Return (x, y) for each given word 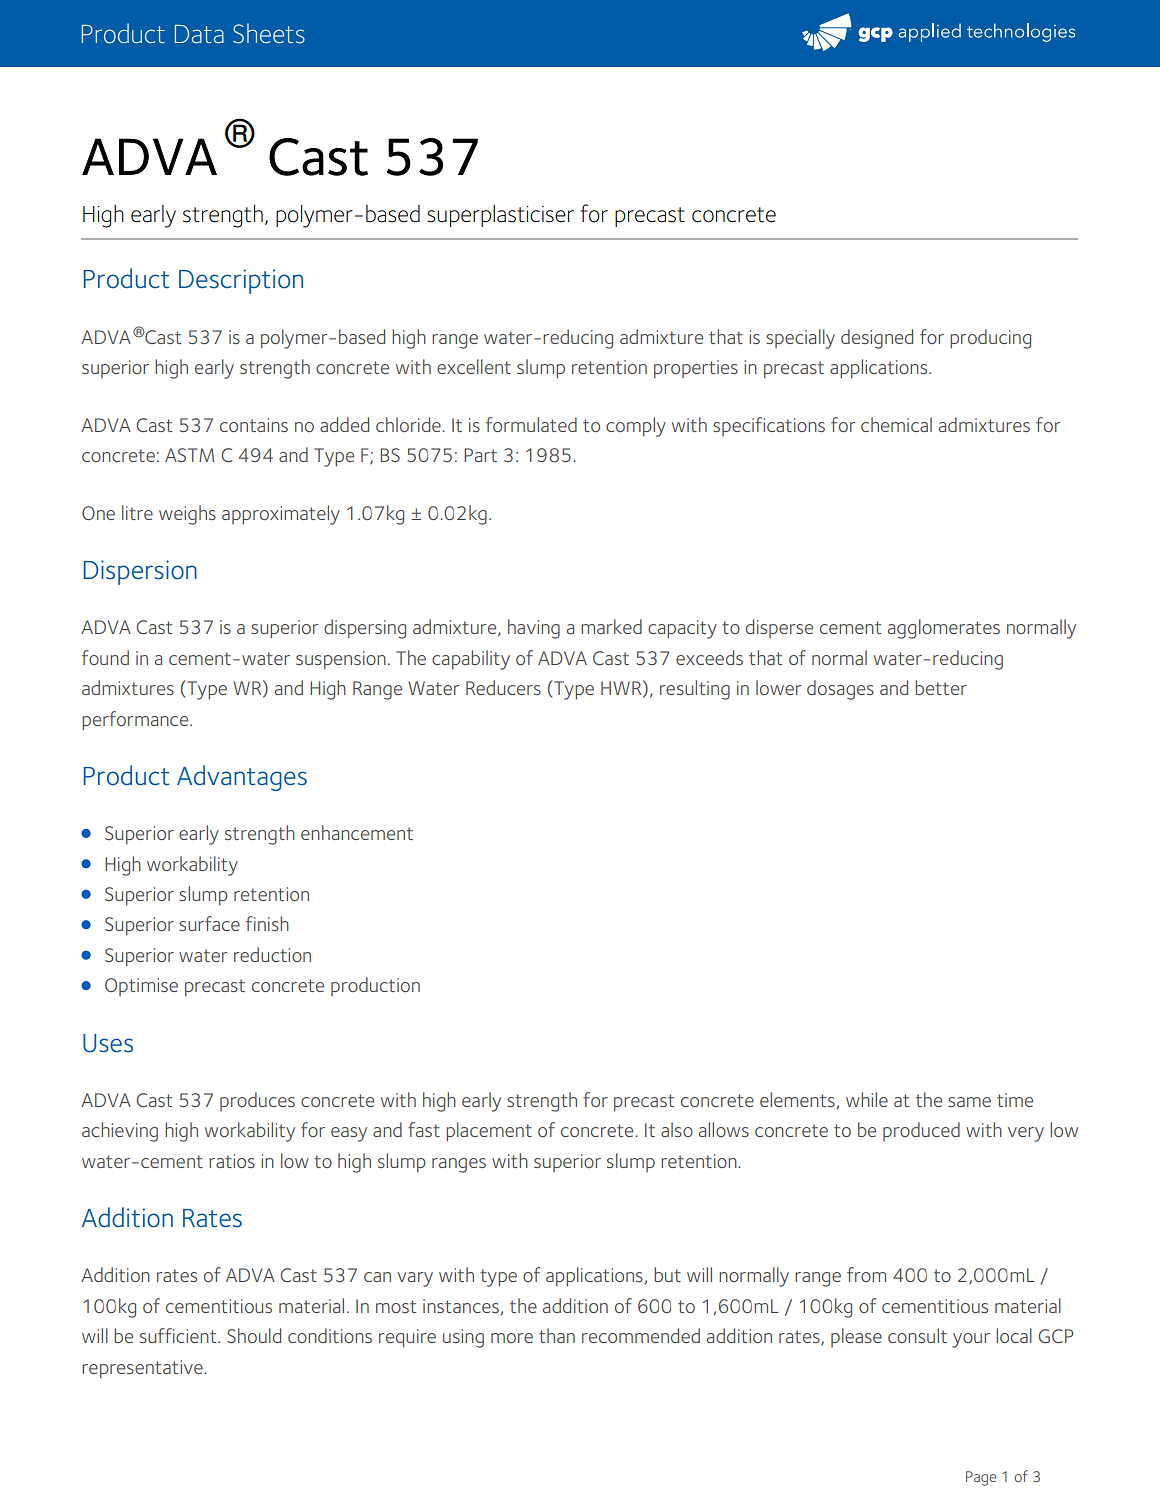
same (969, 1102)
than (557, 1335)
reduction (272, 954)
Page (981, 1478)
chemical (896, 424)
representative (143, 1369)
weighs (187, 515)
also (677, 1129)
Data (199, 34)
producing (990, 339)
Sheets (269, 33)
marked (611, 626)
